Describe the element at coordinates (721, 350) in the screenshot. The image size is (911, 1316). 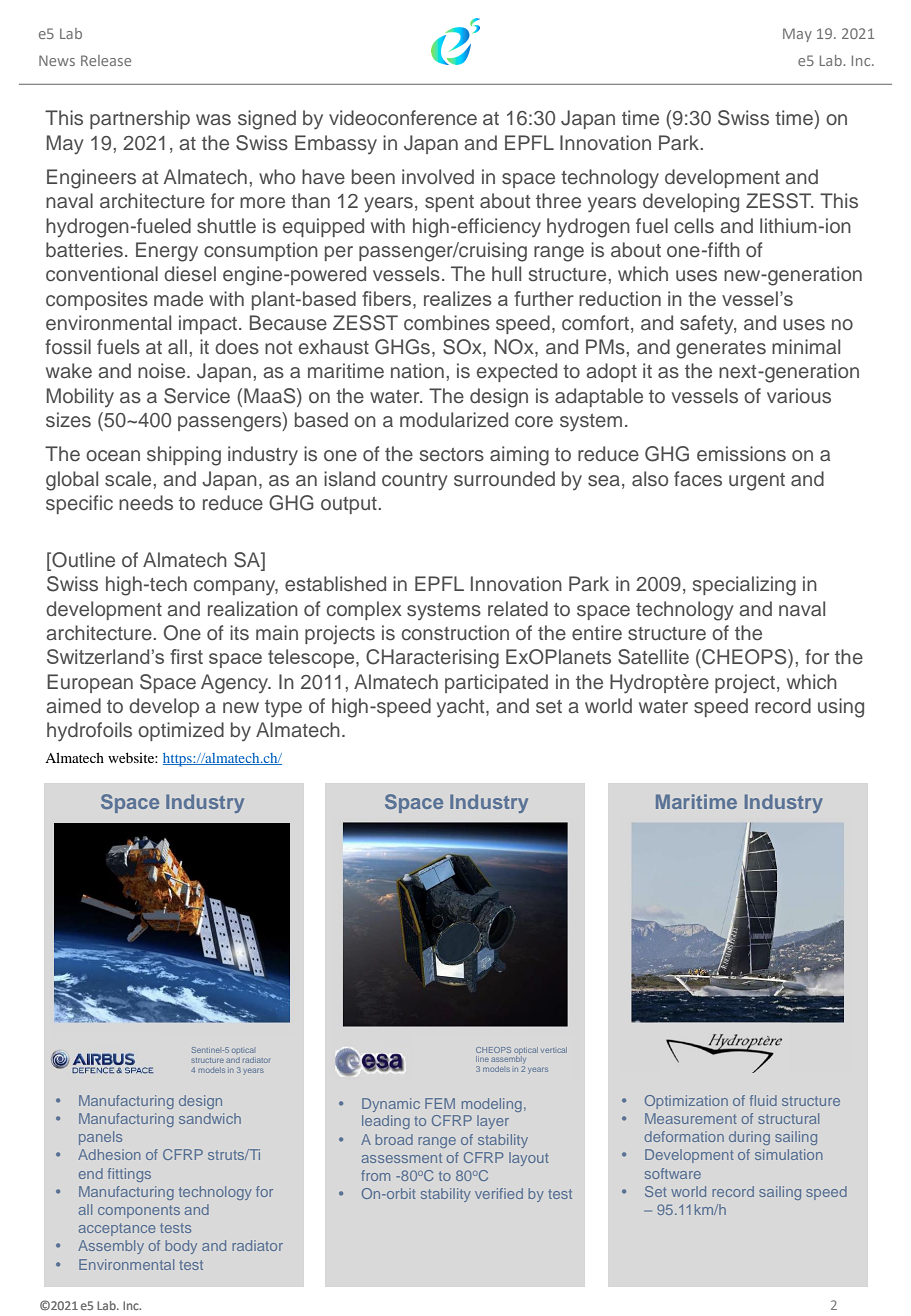
I see `generates` at that location.
